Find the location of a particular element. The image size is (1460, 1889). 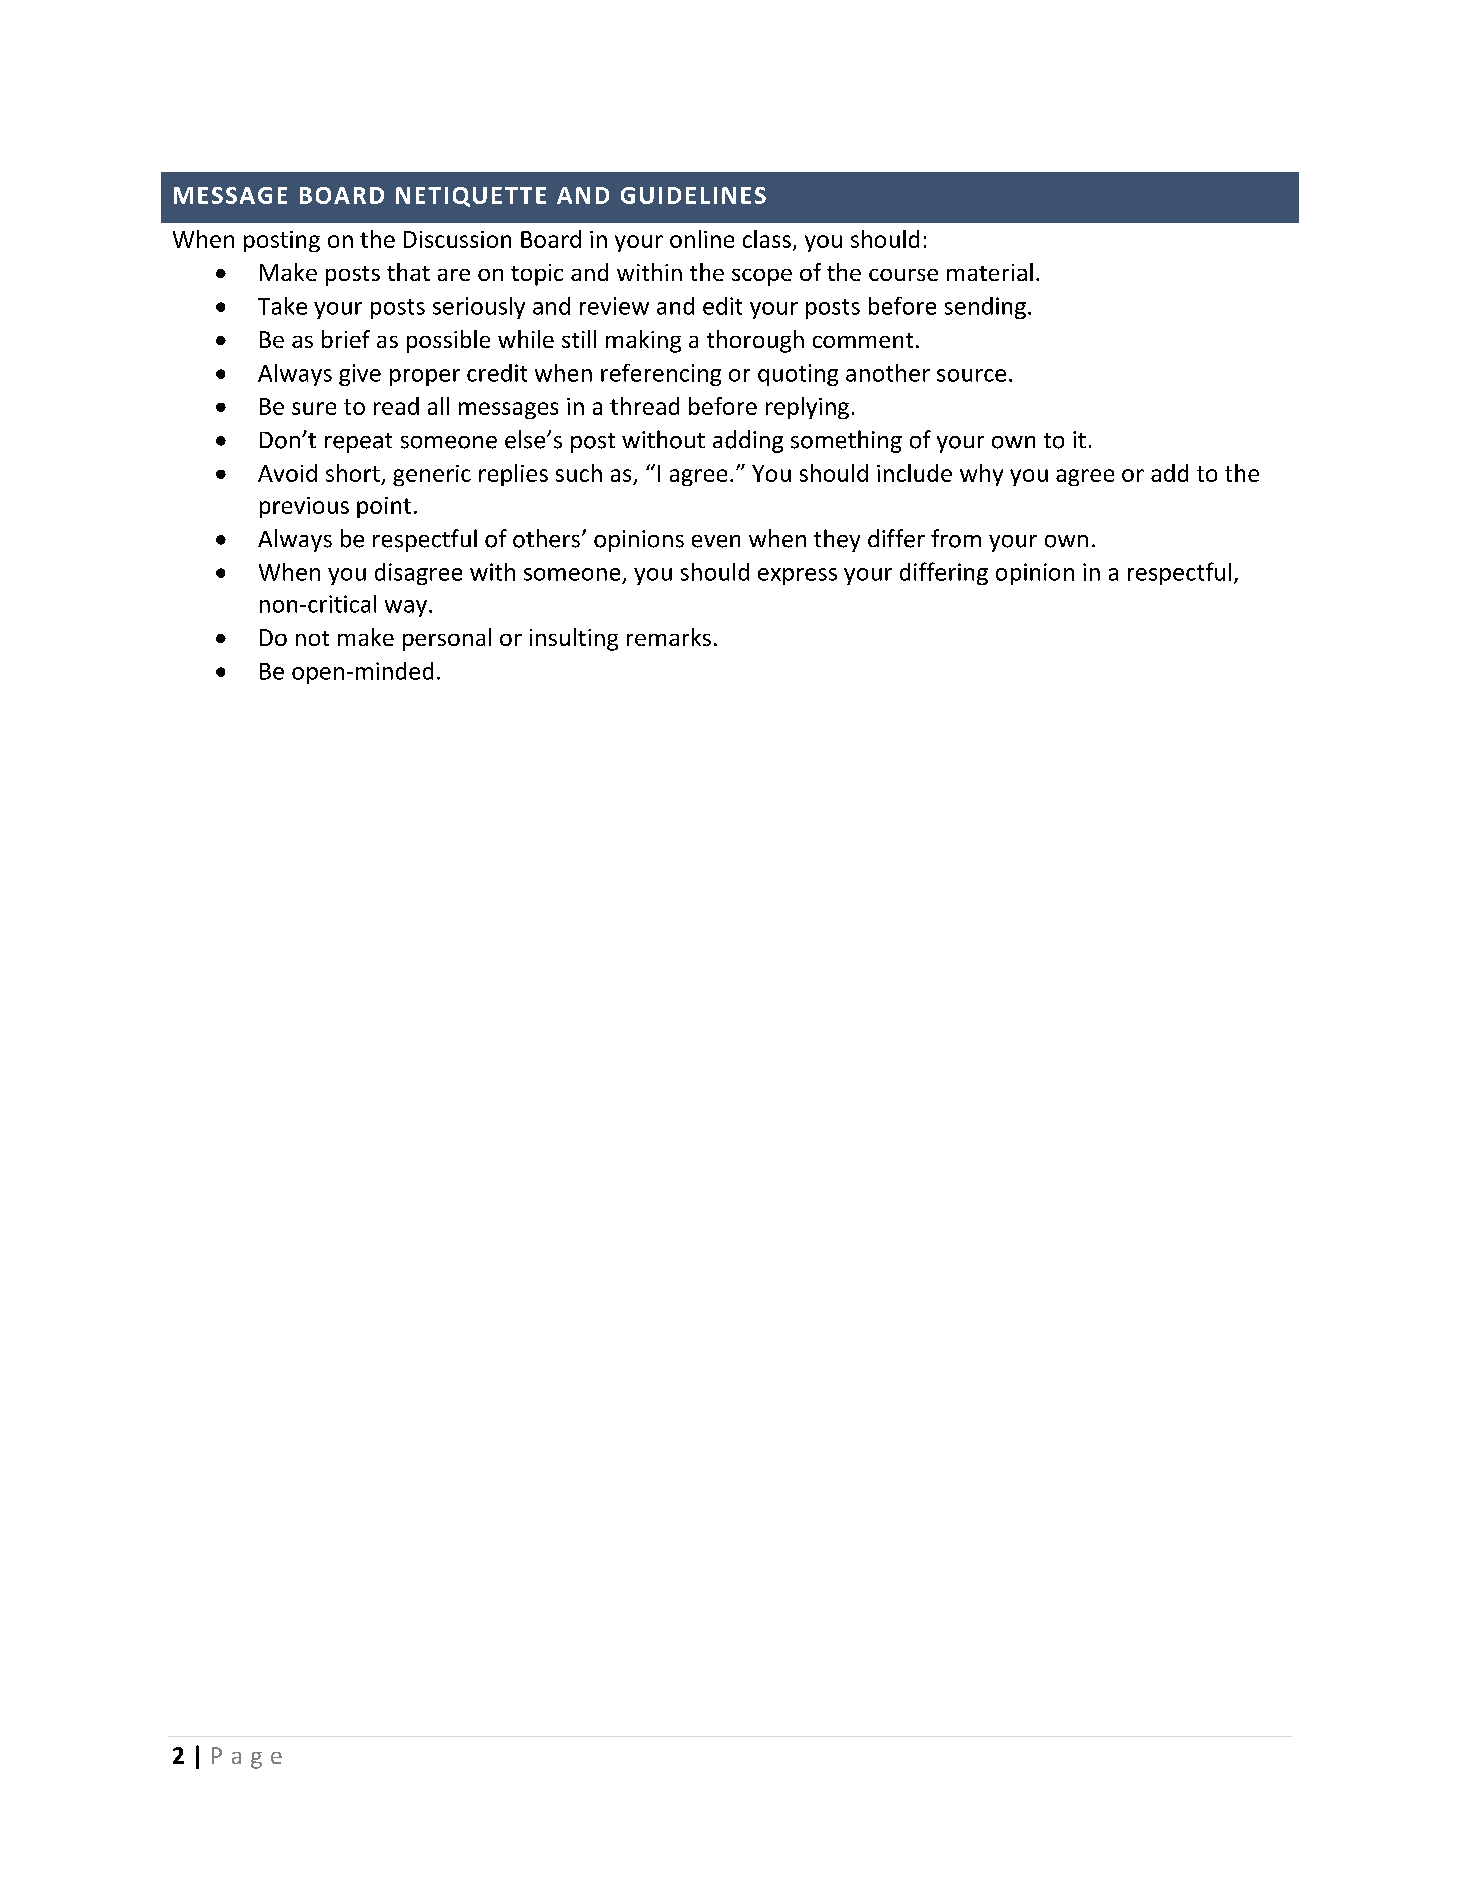

such is located at coordinates (579, 473).
